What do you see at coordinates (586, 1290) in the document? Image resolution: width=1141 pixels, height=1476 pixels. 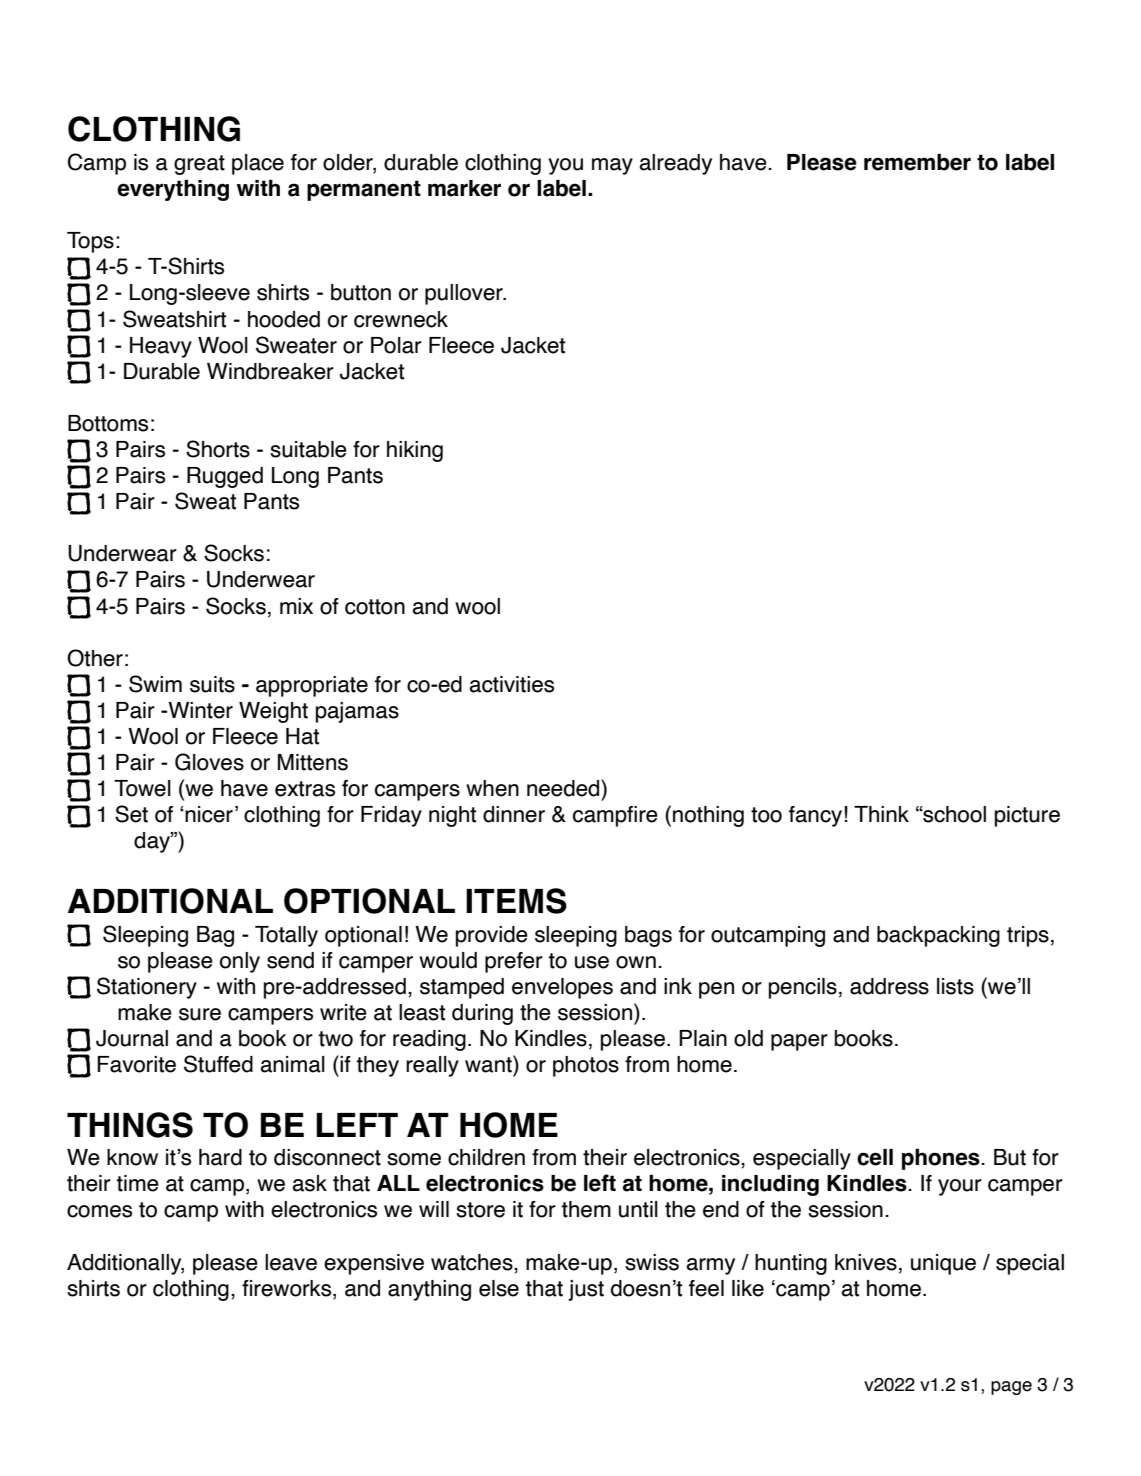 I see `just` at bounding box center [586, 1290].
